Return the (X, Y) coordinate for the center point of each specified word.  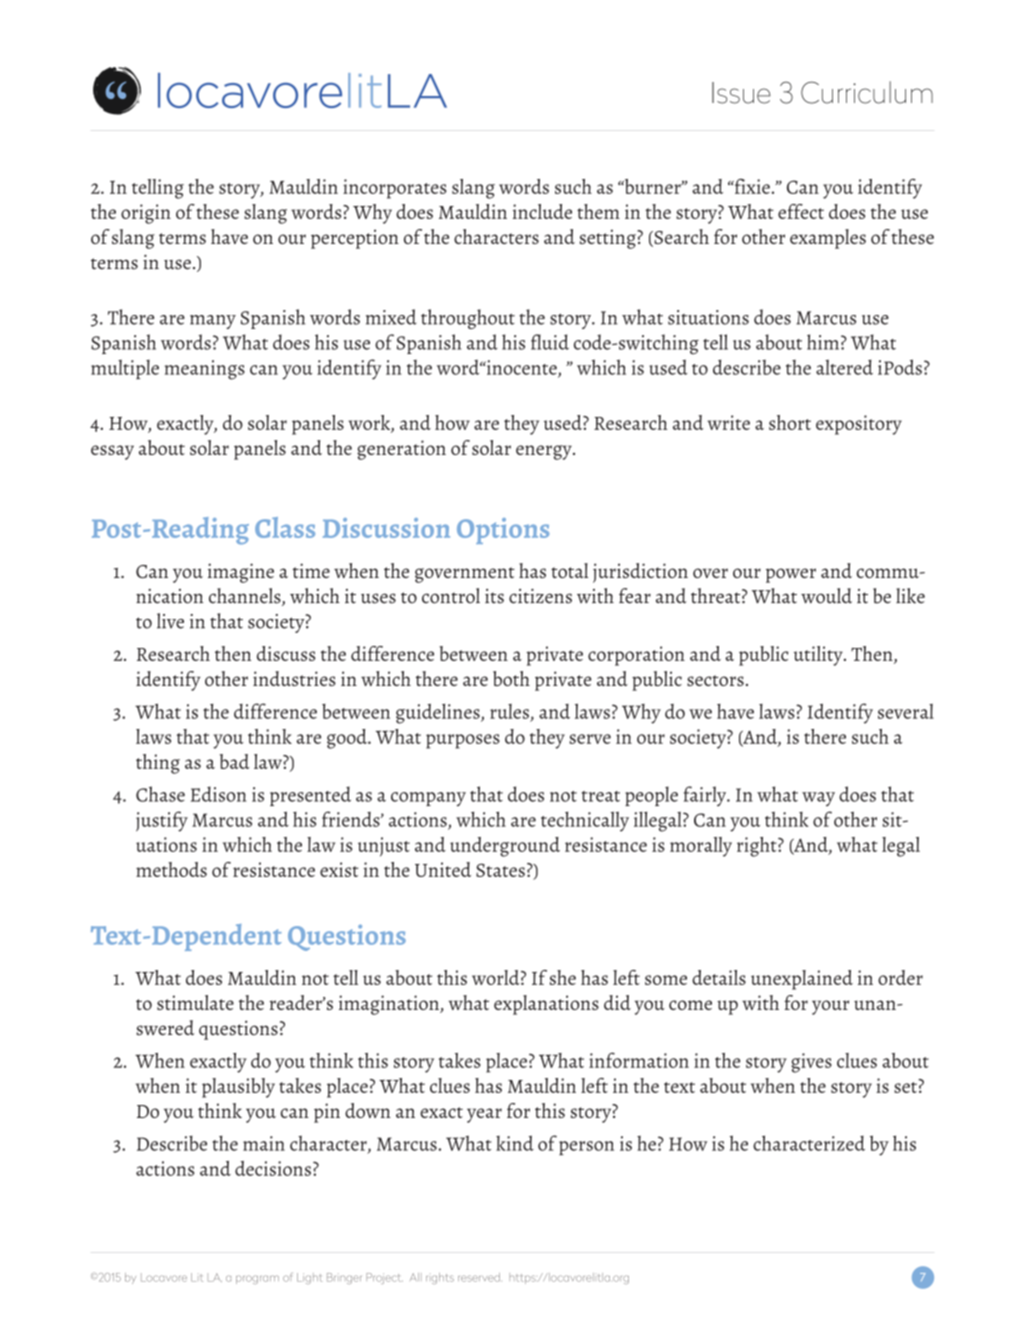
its (494, 596)
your (830, 1007)
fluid (550, 342)
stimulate (195, 1002)
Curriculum (867, 92)
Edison (218, 794)
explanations (546, 1005)
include (542, 211)
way (818, 799)
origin (146, 214)
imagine (241, 573)
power (791, 575)
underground (505, 847)
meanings (205, 370)
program (257, 1279)
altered (844, 367)
